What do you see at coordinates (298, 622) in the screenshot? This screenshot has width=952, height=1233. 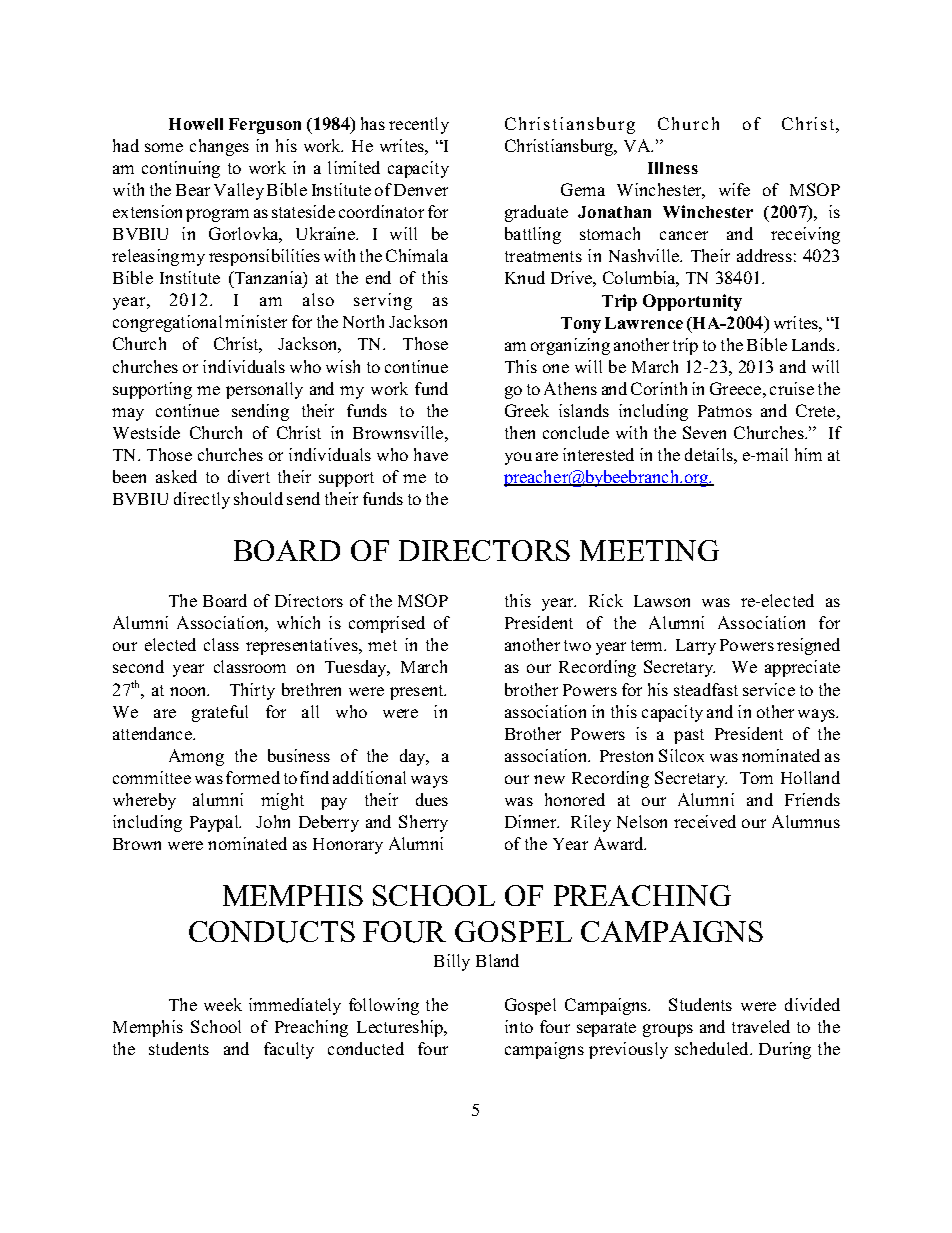 I see `which` at bounding box center [298, 622].
